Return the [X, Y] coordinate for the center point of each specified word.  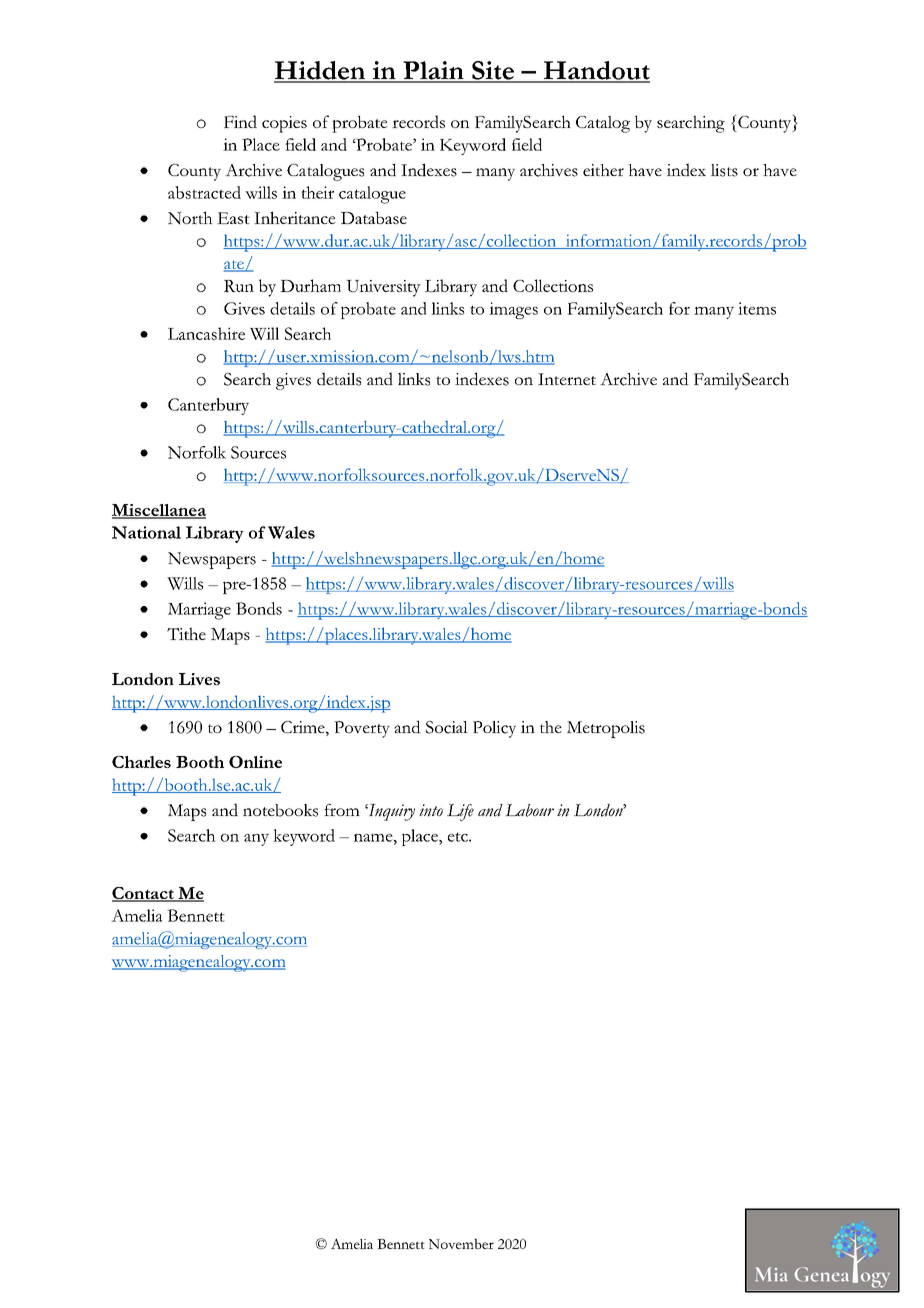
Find [240, 121]
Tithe [186, 633]
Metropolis [606, 729]
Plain [433, 71]
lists [724, 170]
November [461, 1243]
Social [447, 727]
